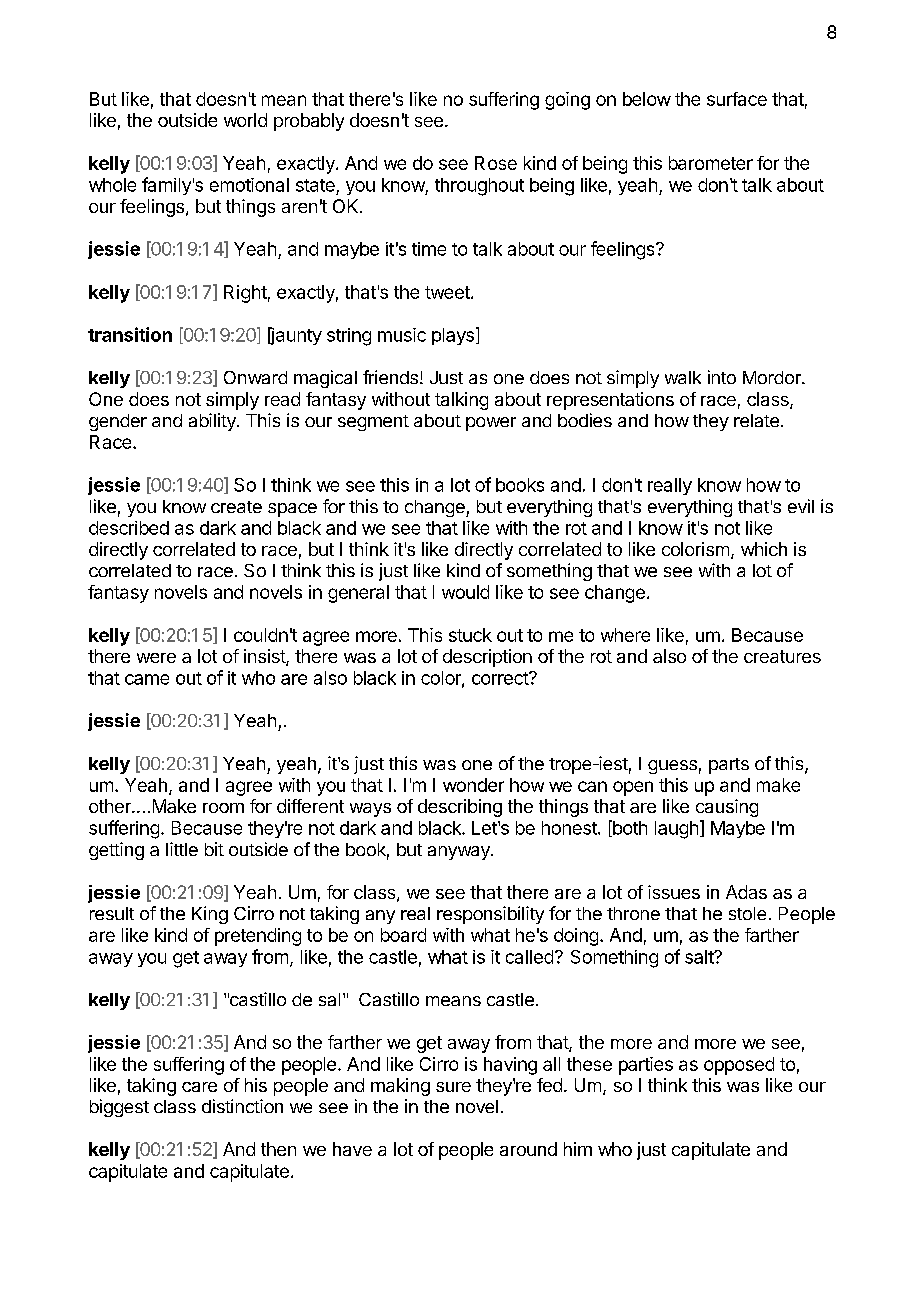 The image size is (924, 1308). What do you see at coordinates (470, 635) in the screenshot?
I see `stuck` at bounding box center [470, 635].
